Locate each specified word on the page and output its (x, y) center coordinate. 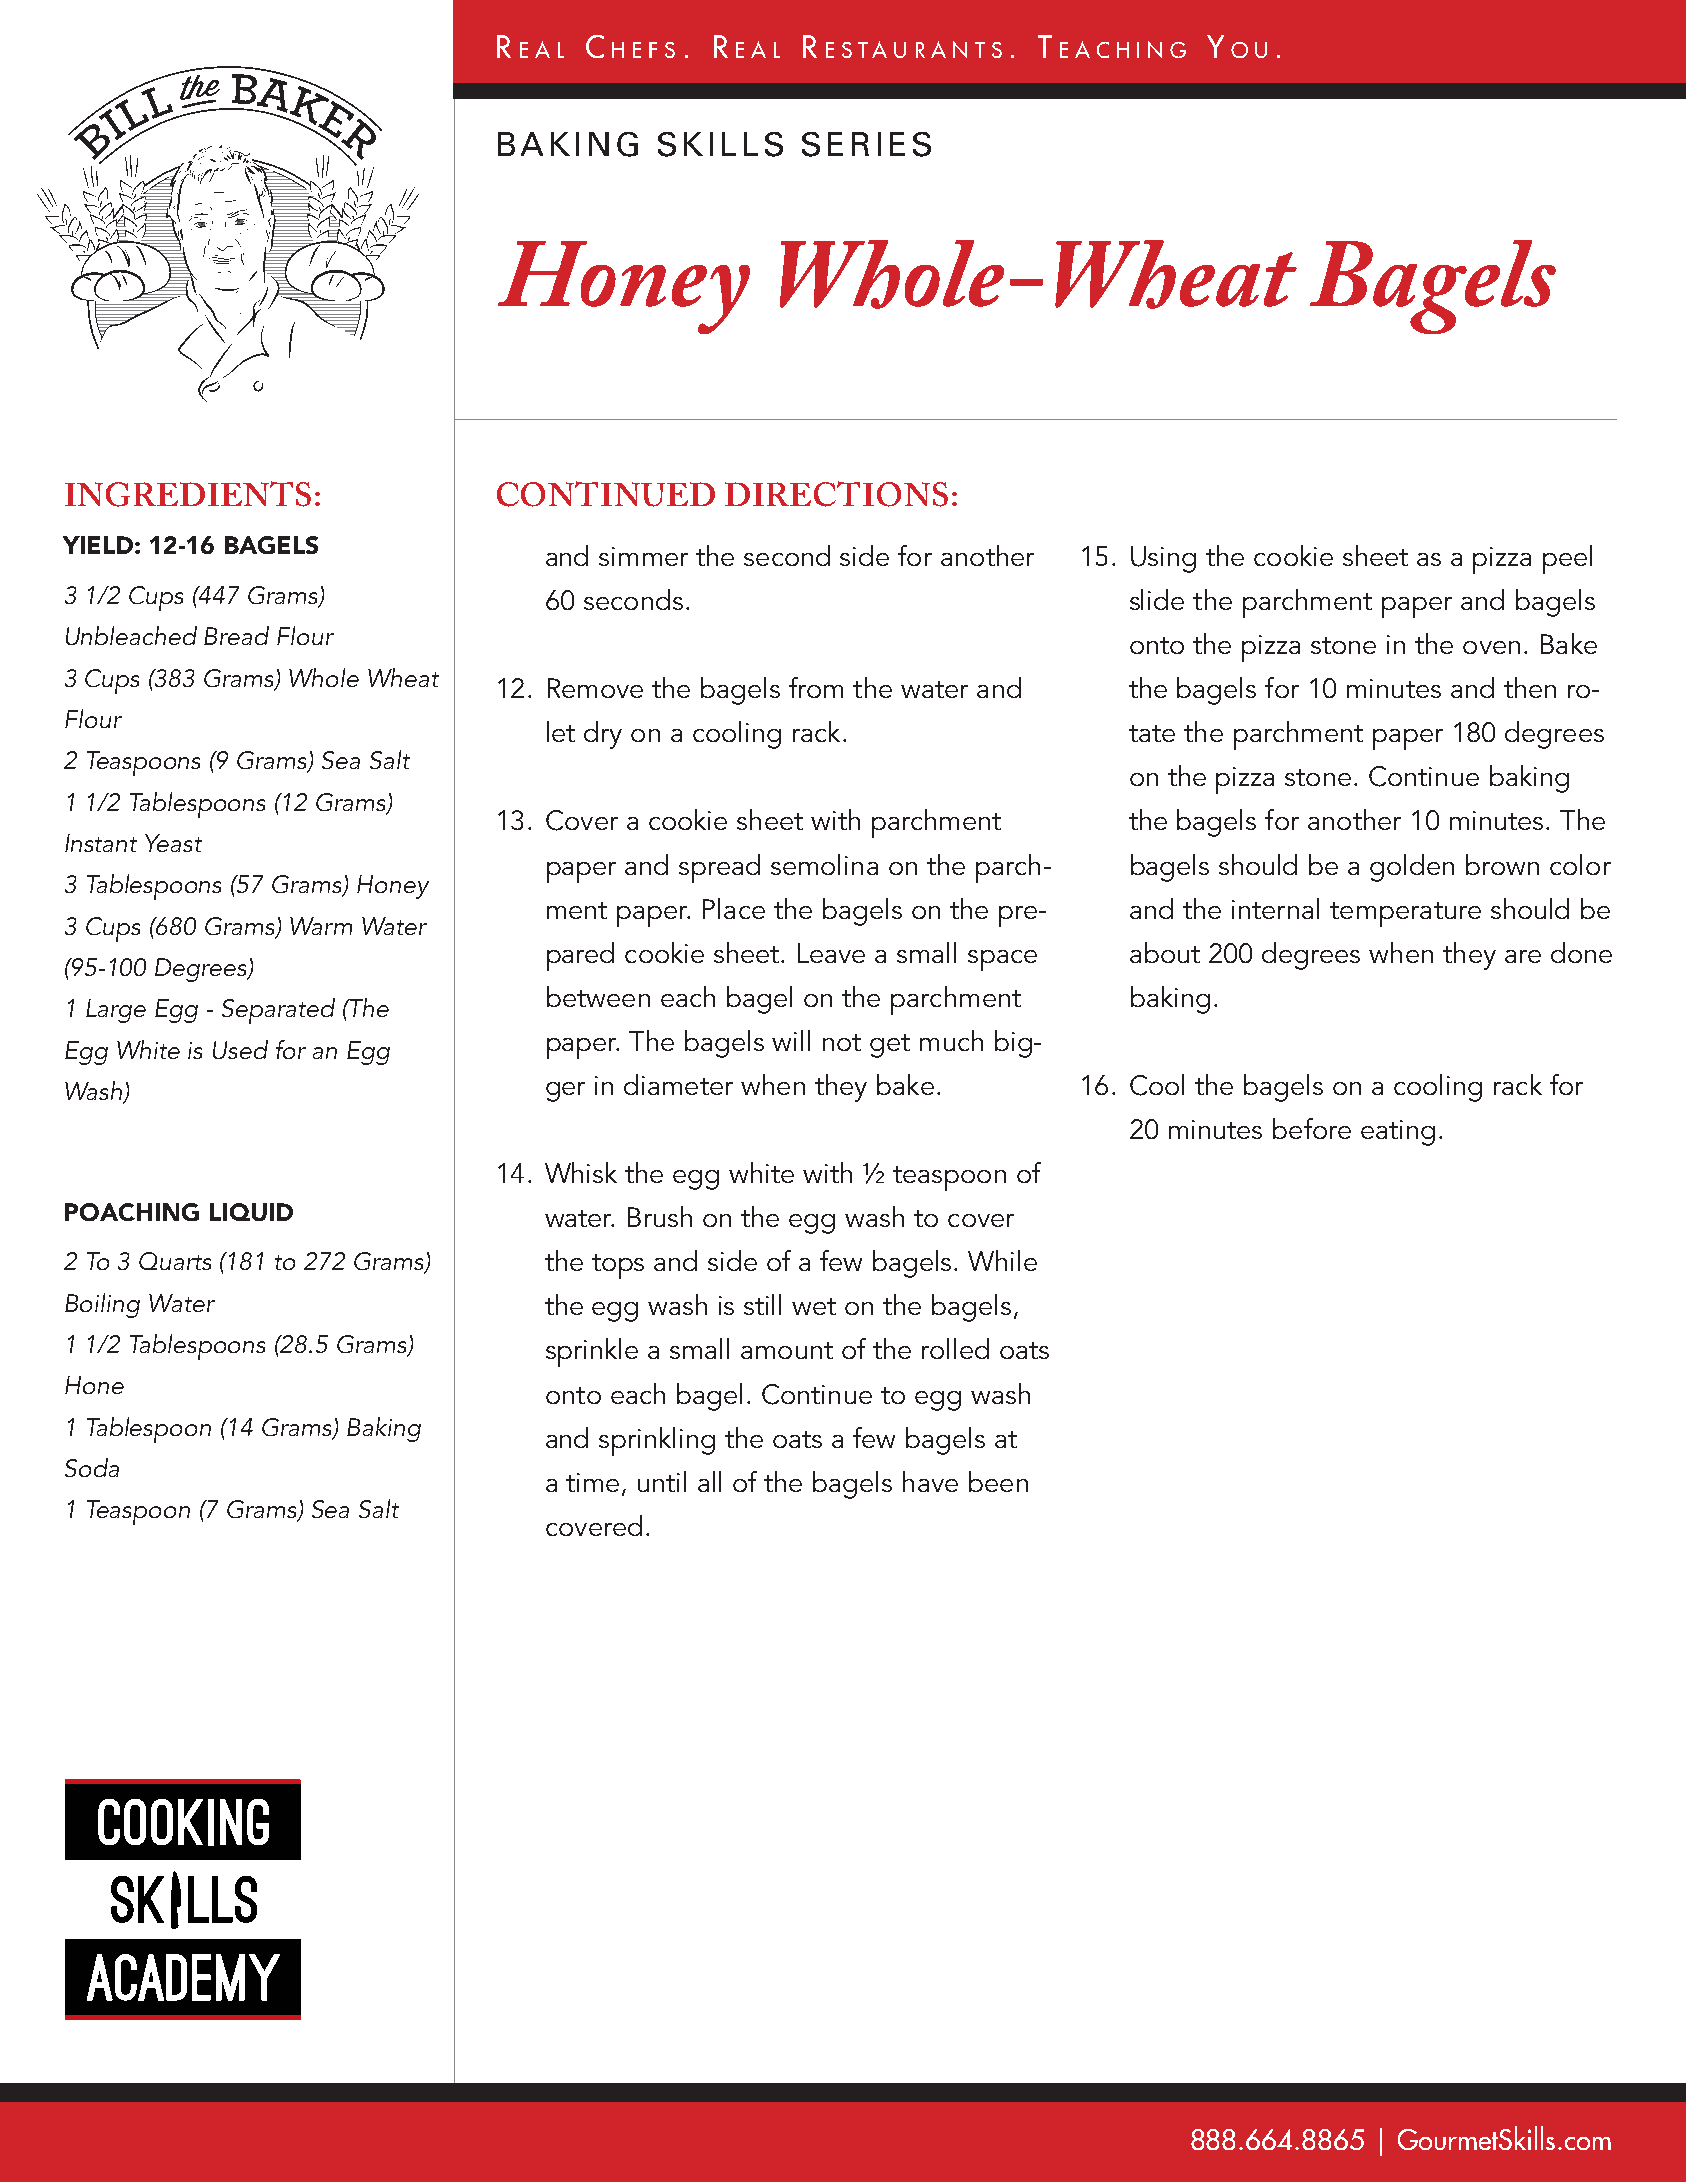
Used (240, 1049)
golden (1412, 868)
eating (1398, 1133)
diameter (678, 1084)
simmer (643, 556)
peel (1567, 559)
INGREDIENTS (188, 494)
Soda (92, 1467)
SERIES (866, 144)
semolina (824, 864)
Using (1163, 559)
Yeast (173, 843)
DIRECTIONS (836, 494)
